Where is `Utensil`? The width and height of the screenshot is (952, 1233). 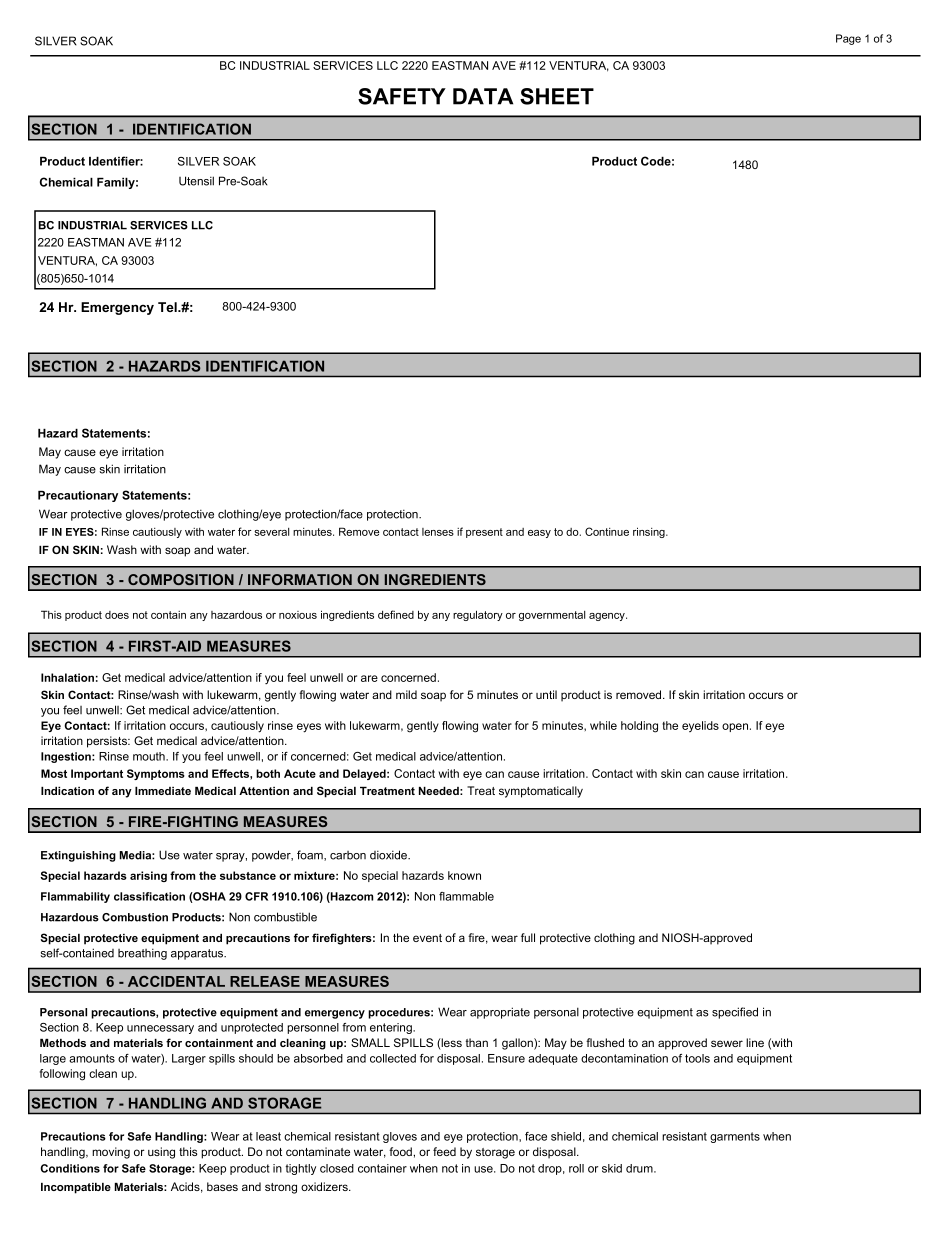
Utensil is located at coordinates (196, 181).
